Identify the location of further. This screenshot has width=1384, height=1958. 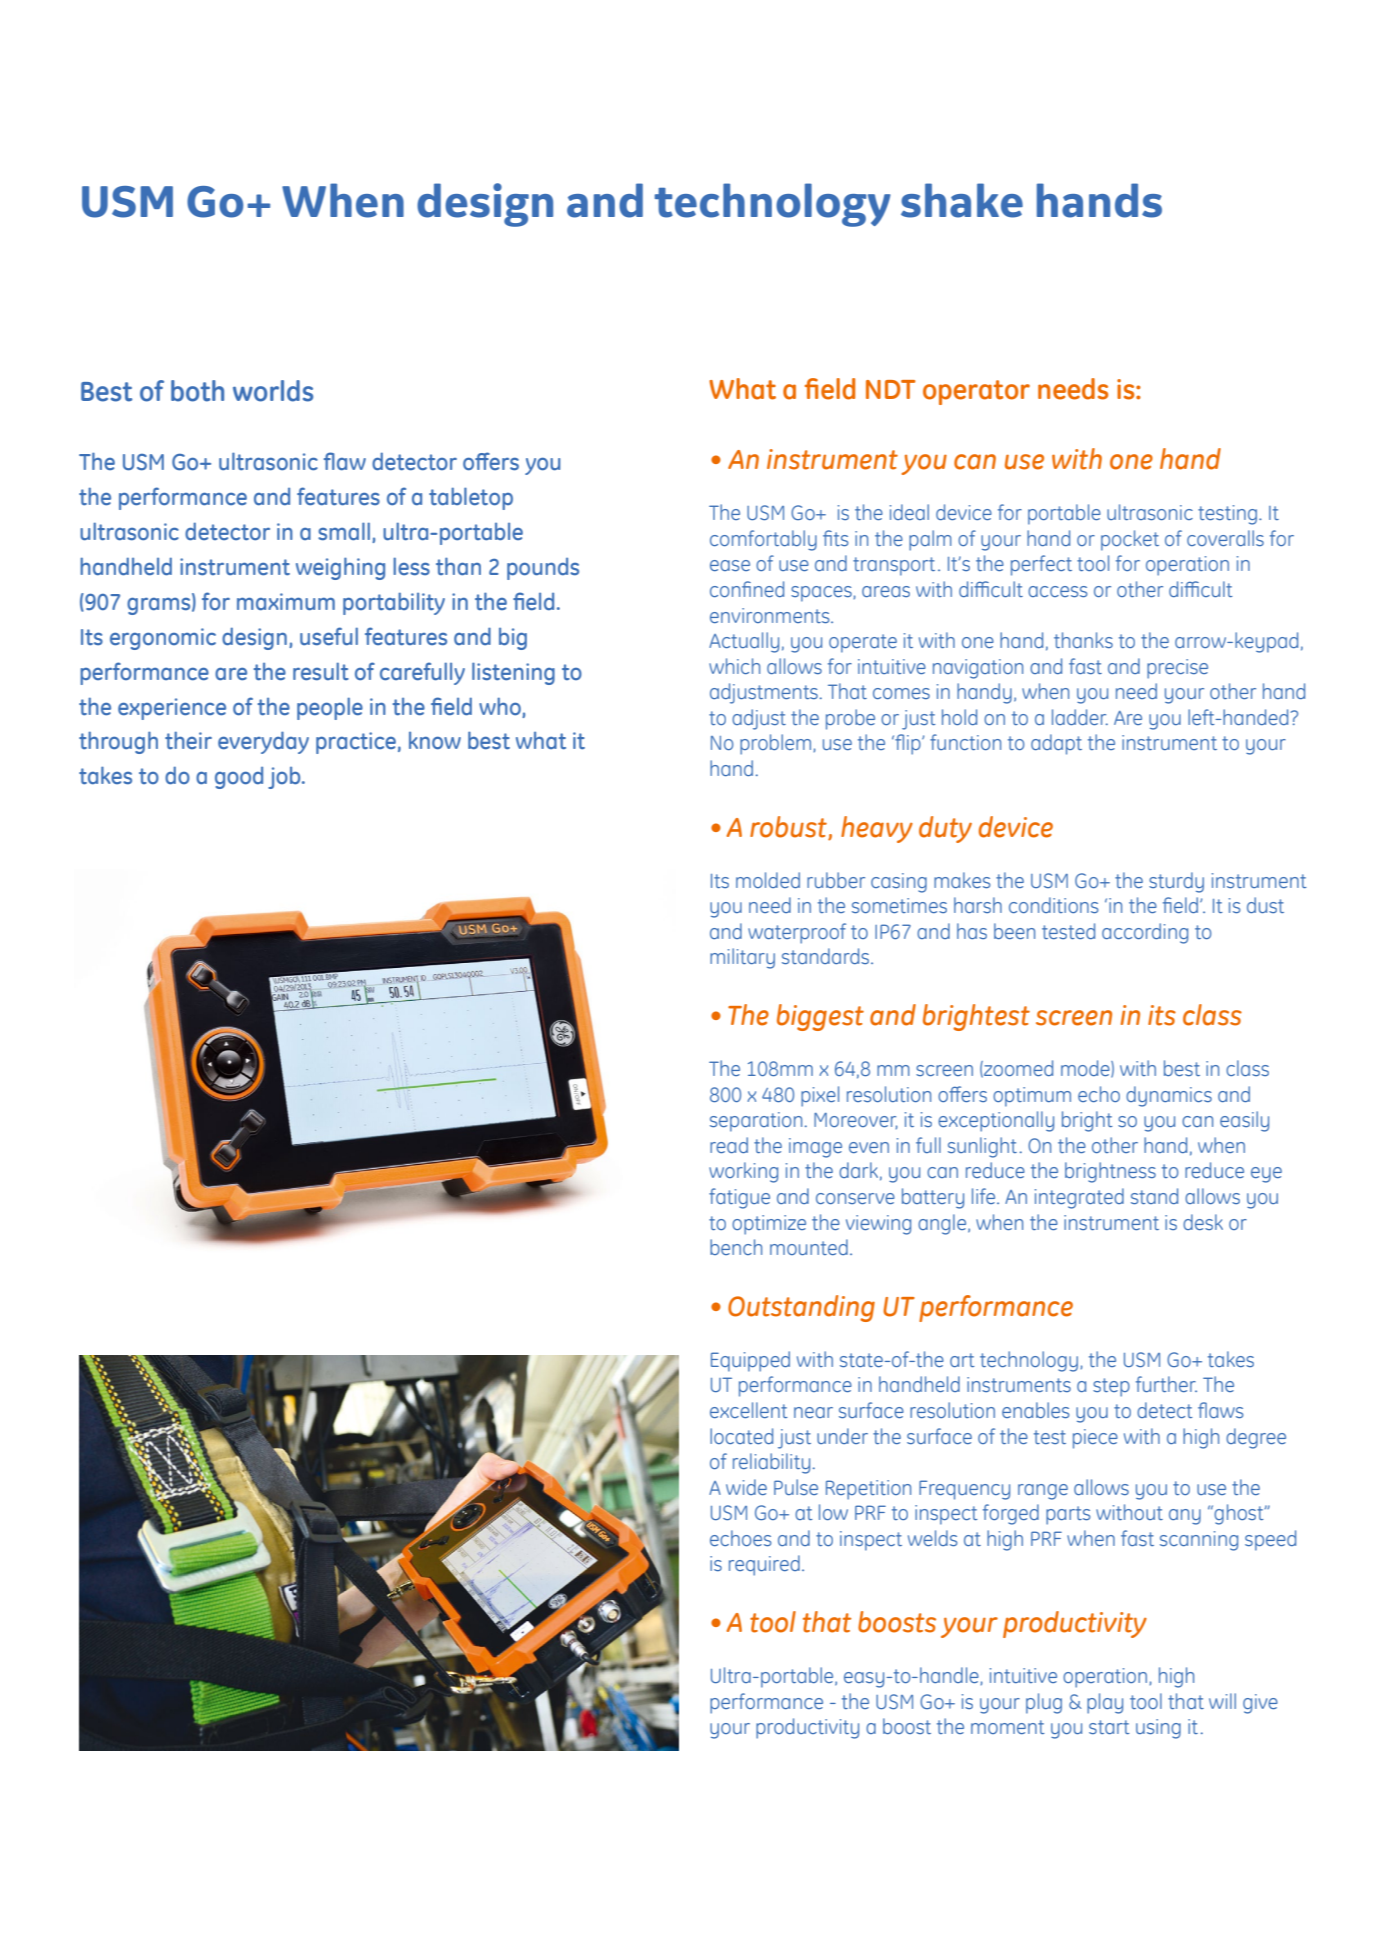
(1166, 1384).
